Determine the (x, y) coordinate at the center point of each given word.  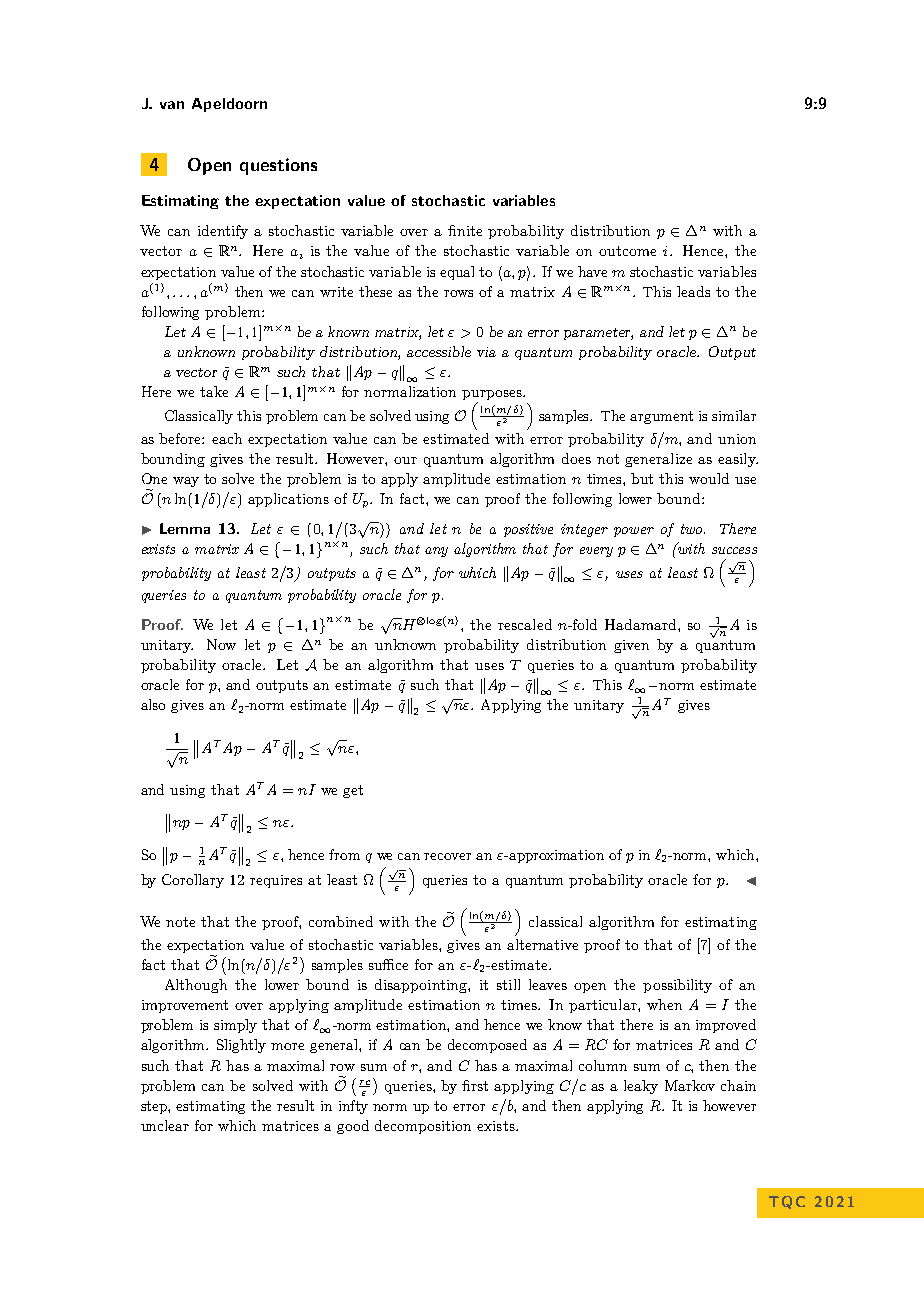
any (436, 552)
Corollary (193, 881)
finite (465, 230)
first (475, 1085)
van (172, 105)
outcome (627, 251)
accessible (439, 351)
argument (661, 417)
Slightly (241, 1046)
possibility (677, 986)
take (214, 391)
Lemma (185, 528)
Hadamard (642, 624)
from (344, 854)
